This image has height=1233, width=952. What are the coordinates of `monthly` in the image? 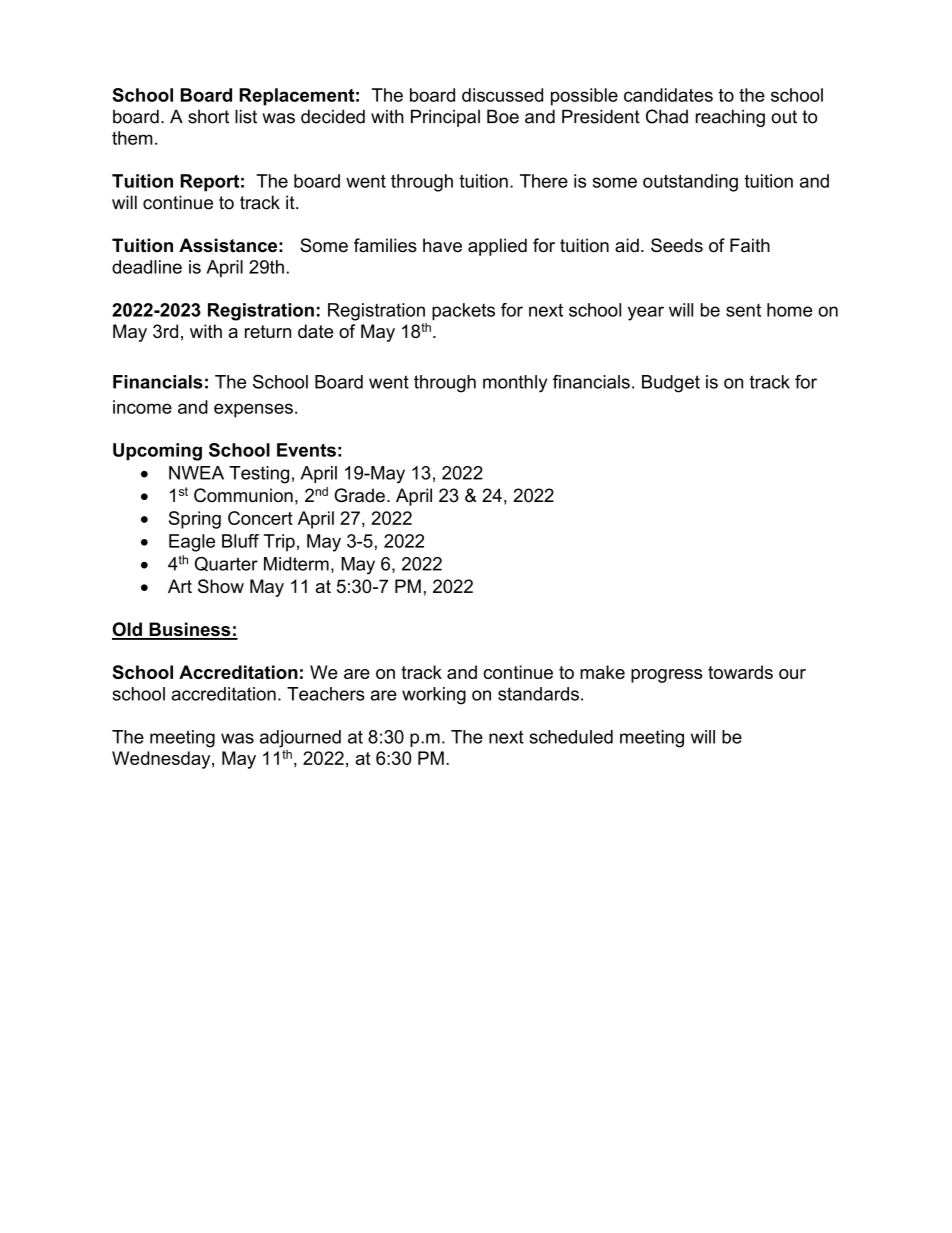 It's located at (515, 384).
